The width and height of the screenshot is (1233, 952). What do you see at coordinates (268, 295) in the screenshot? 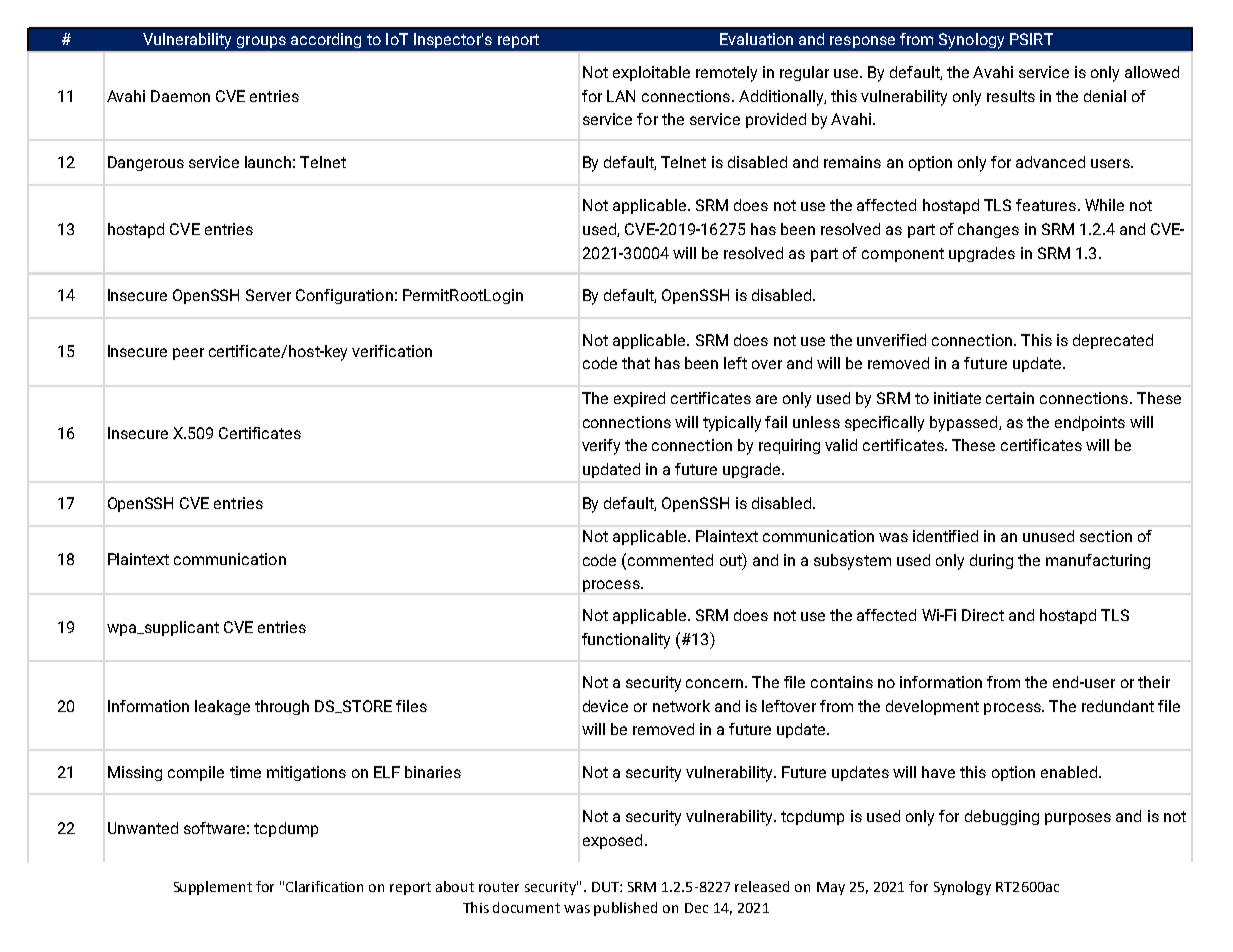
I see `Server` at bounding box center [268, 295].
